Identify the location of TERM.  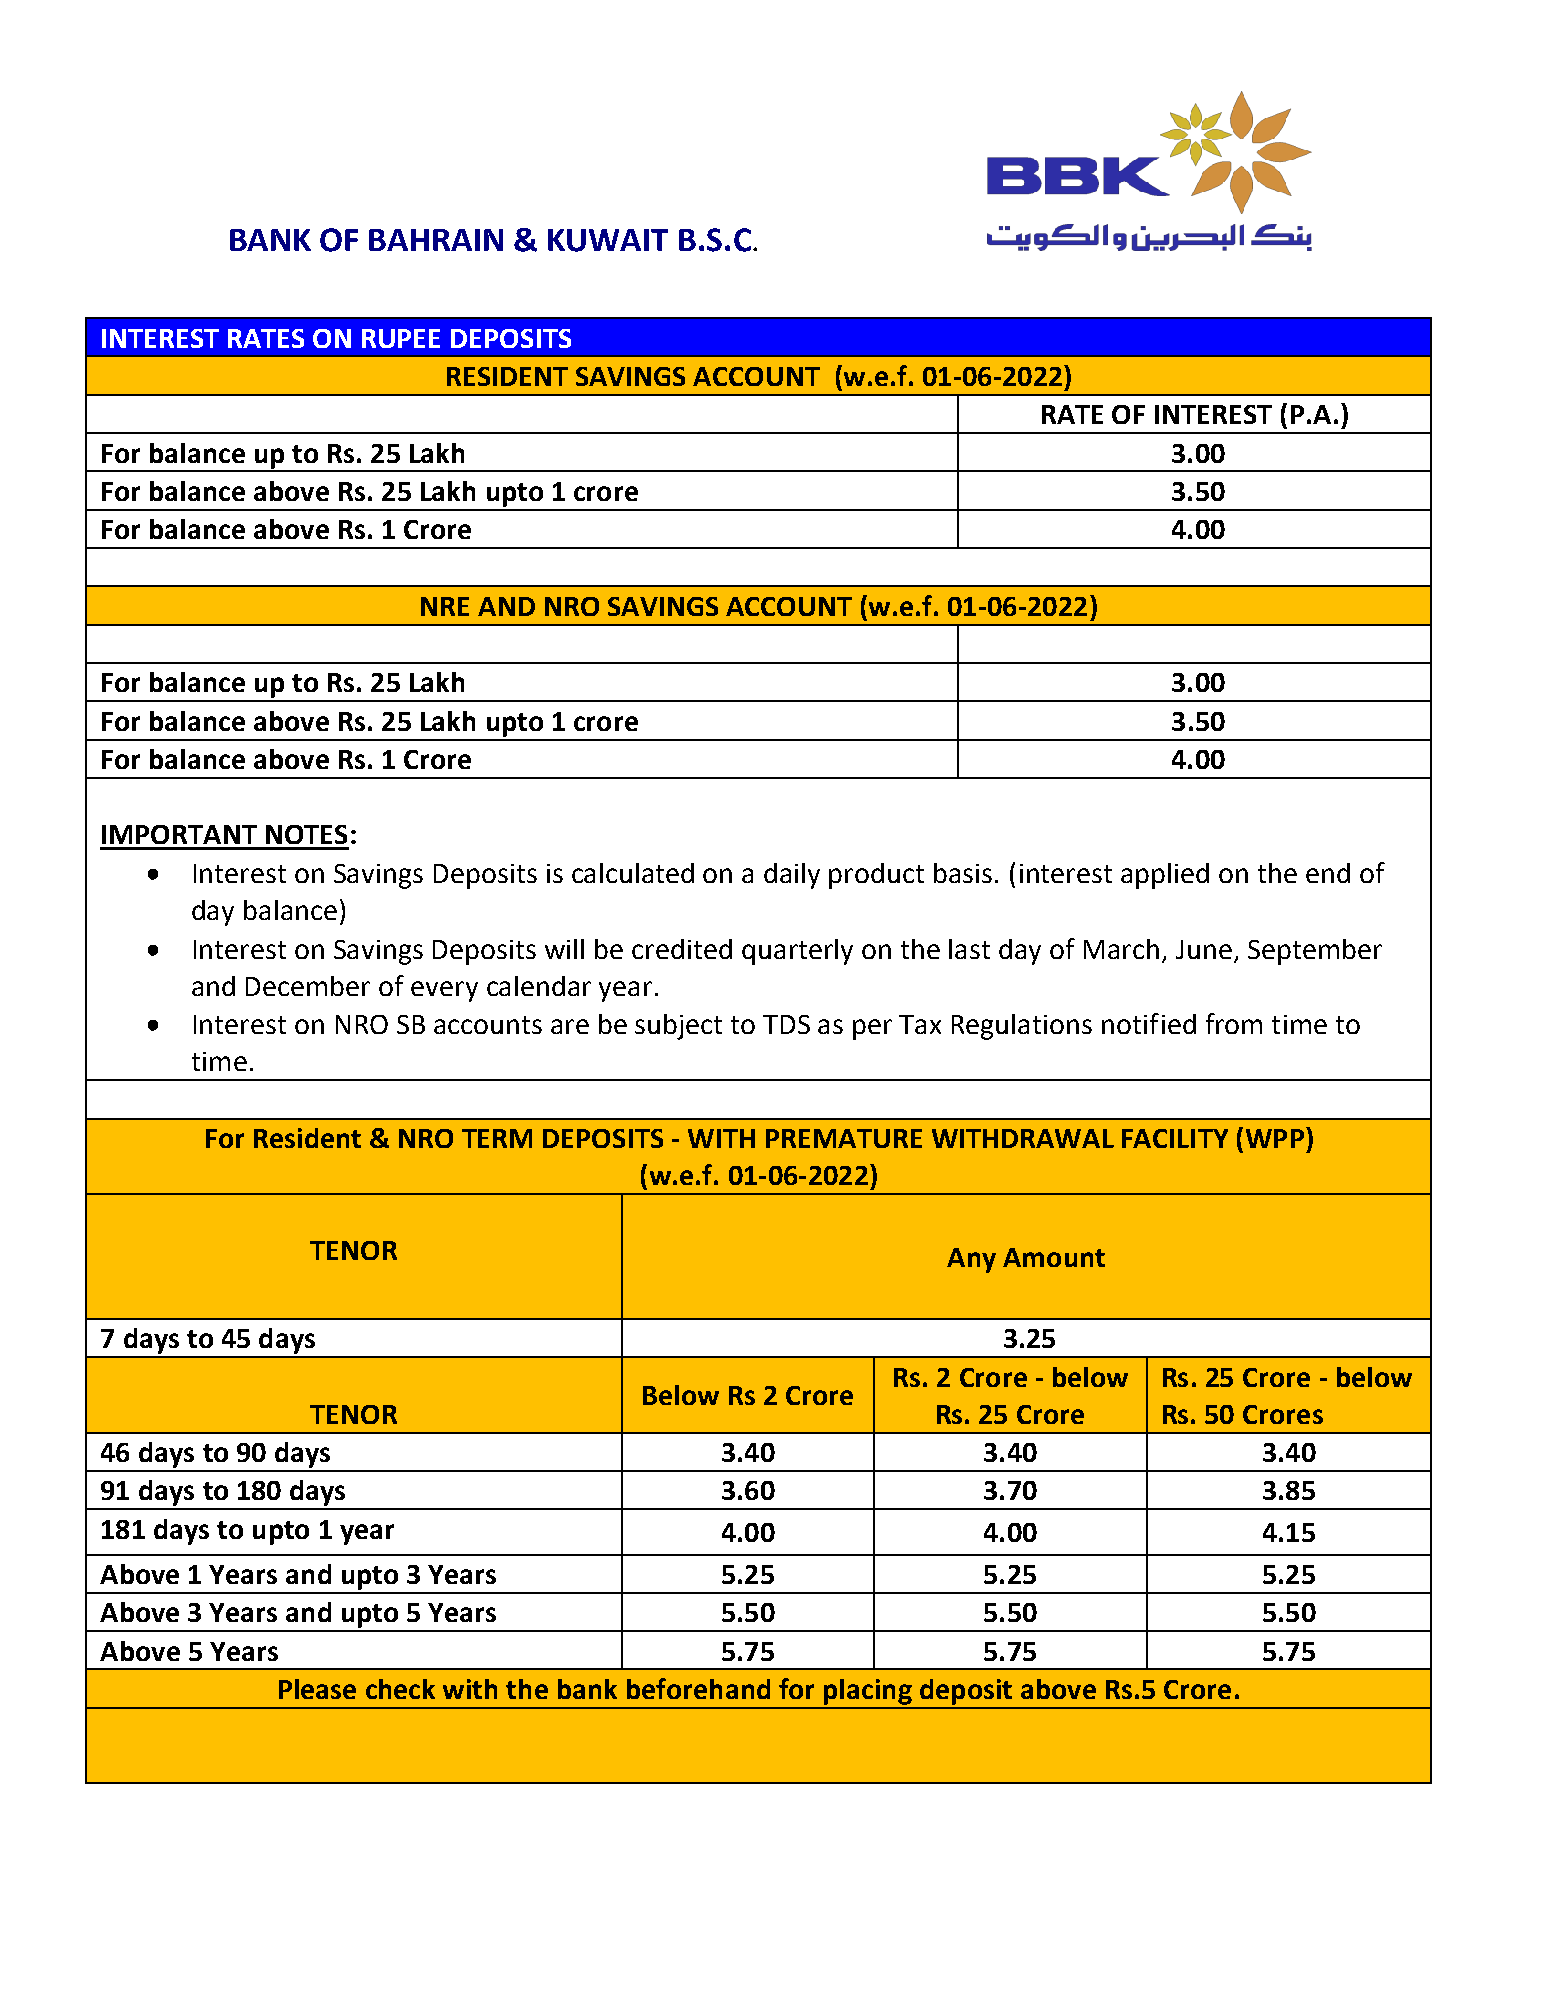
(497, 1138).
